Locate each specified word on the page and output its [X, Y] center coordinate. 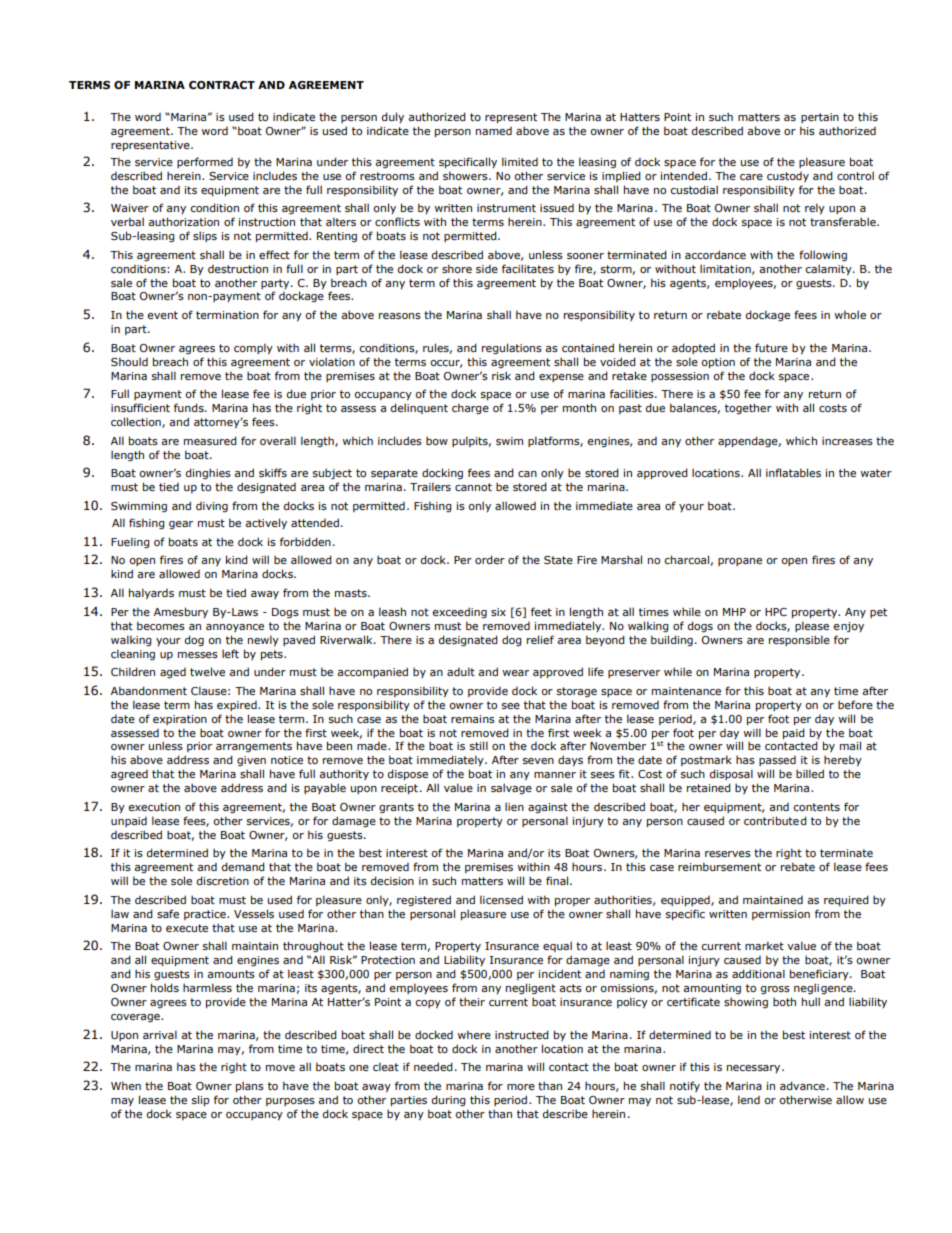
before [855, 704]
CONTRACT [222, 85]
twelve [207, 671]
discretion [223, 880]
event [163, 315]
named [494, 131]
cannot [473, 487]
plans [250, 1086]
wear [516, 673]
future [771, 347]
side [487, 269]
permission [781, 915]
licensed [501, 899]
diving [212, 507]
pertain [820, 118]
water [876, 473]
